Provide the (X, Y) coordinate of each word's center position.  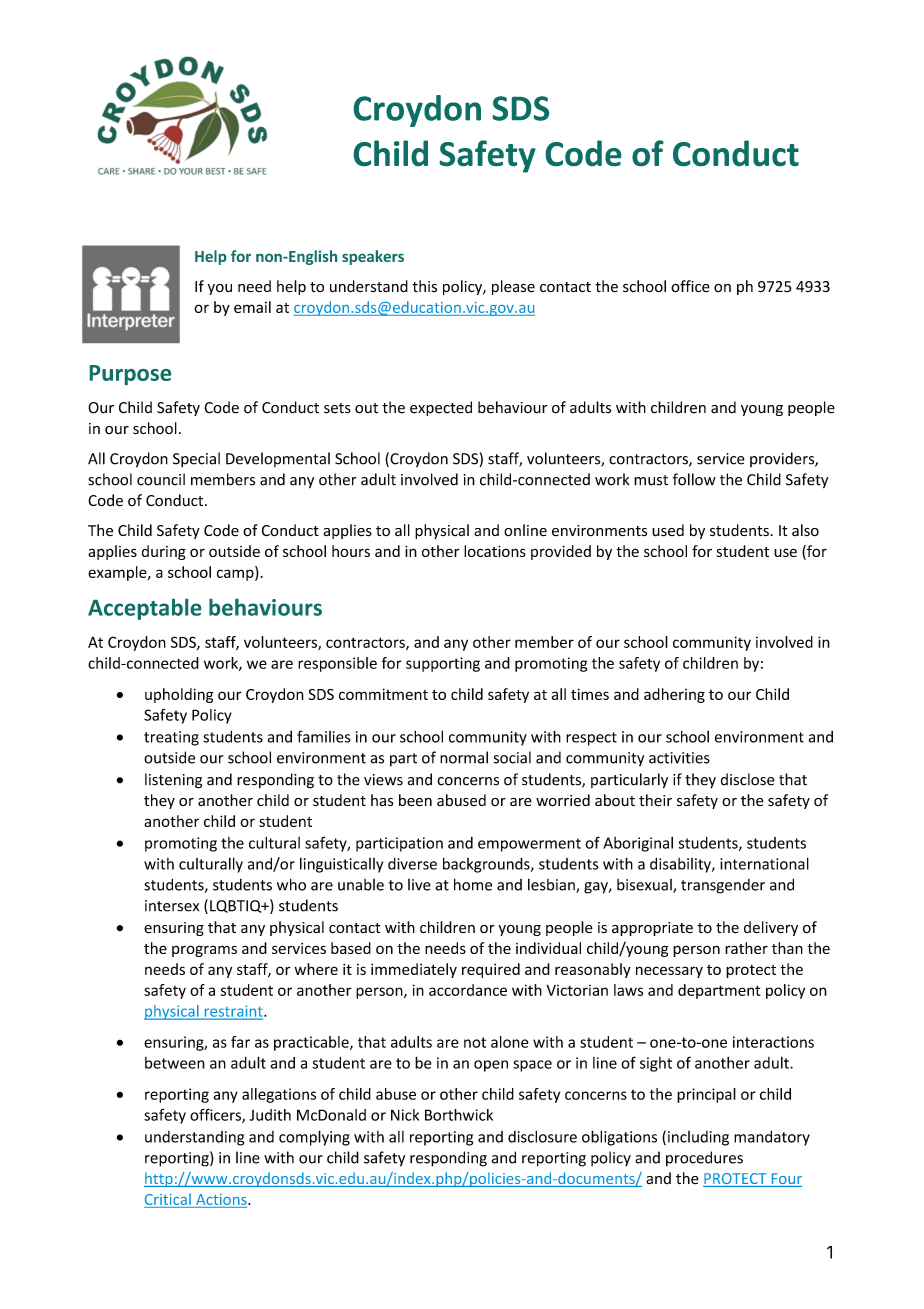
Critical (168, 1199)
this (424, 286)
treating (171, 738)
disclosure (542, 1136)
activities (679, 758)
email (252, 307)
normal (464, 757)
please (513, 287)
